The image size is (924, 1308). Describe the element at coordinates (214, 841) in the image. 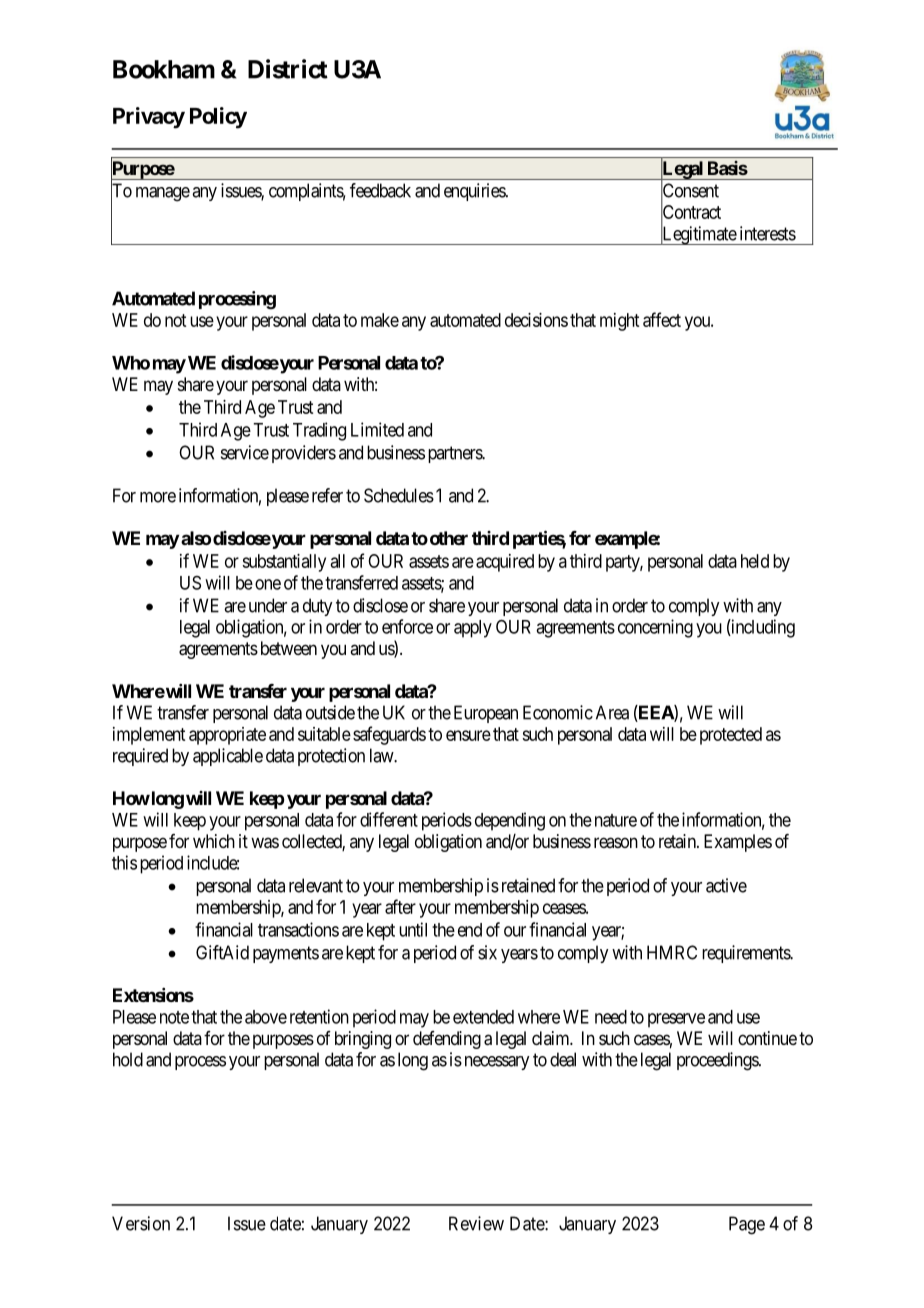

I see `which` at that location.
